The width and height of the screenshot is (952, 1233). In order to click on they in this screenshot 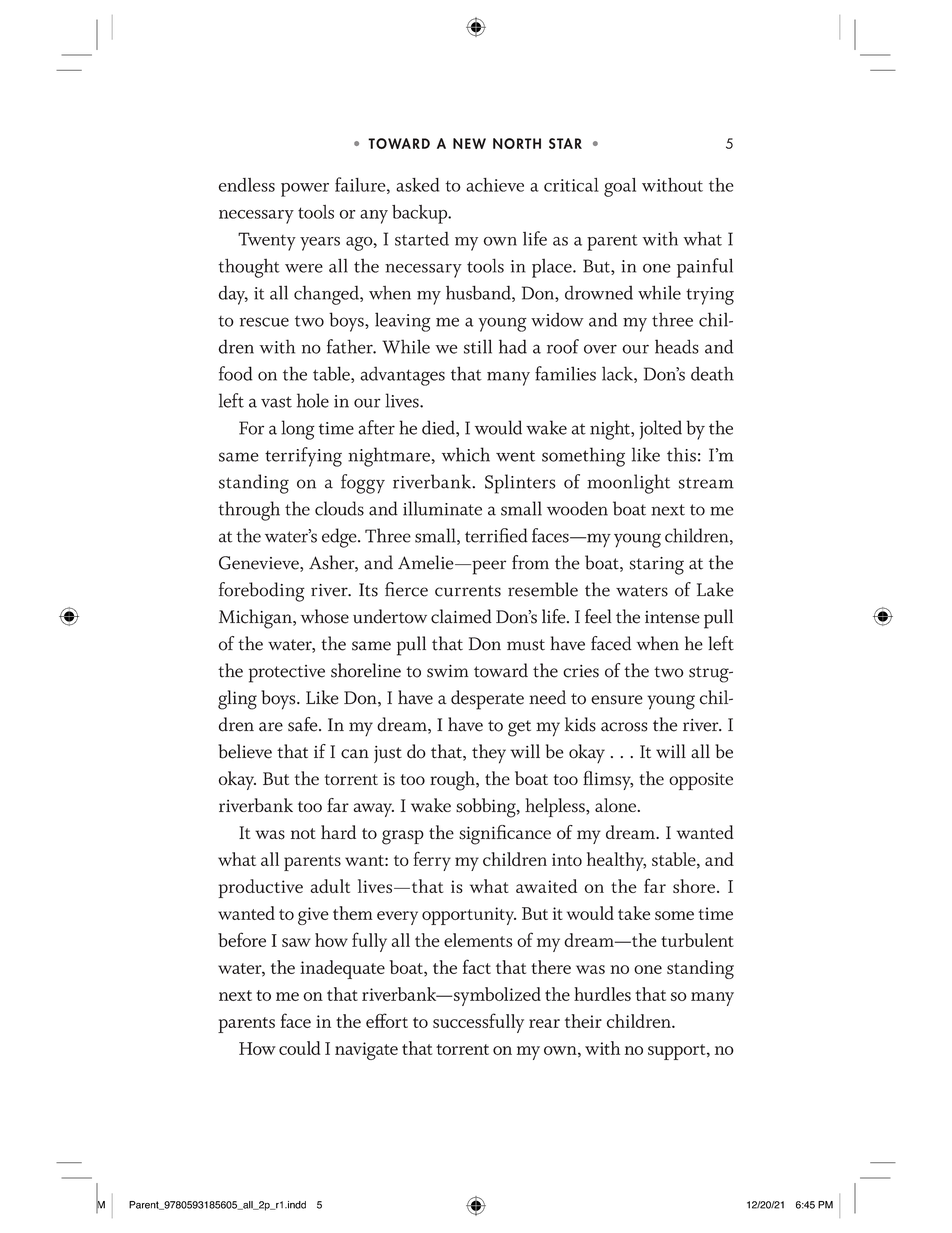, I will do `click(489, 754)`.
